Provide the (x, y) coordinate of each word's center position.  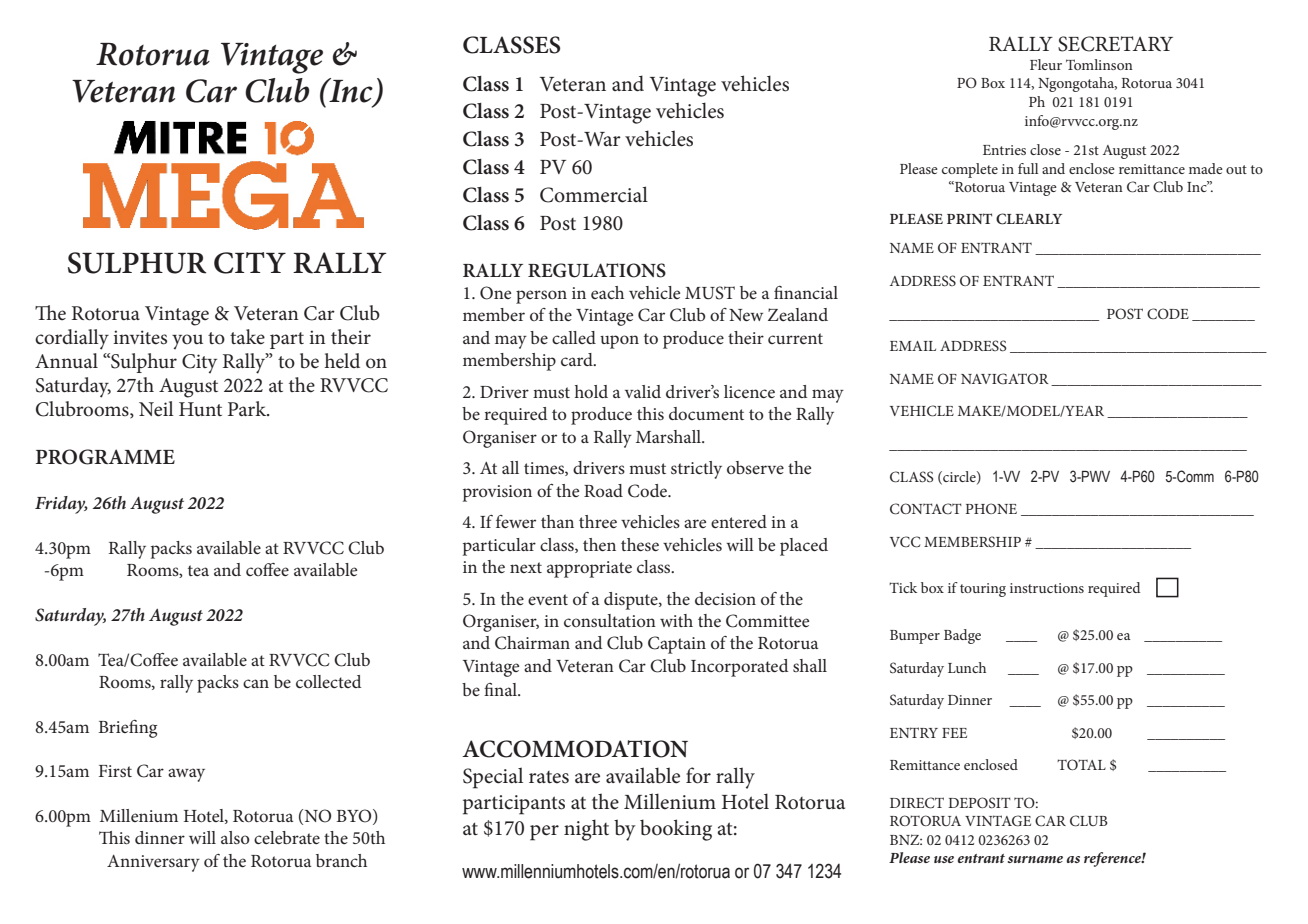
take (247, 337)
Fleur (1046, 64)
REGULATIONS (597, 270)
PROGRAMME (105, 457)
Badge (962, 636)
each (607, 292)
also (235, 837)
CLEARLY (1029, 219)
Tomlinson (1099, 64)
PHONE (991, 508)
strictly (696, 470)
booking (676, 830)
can (256, 683)
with (676, 620)
